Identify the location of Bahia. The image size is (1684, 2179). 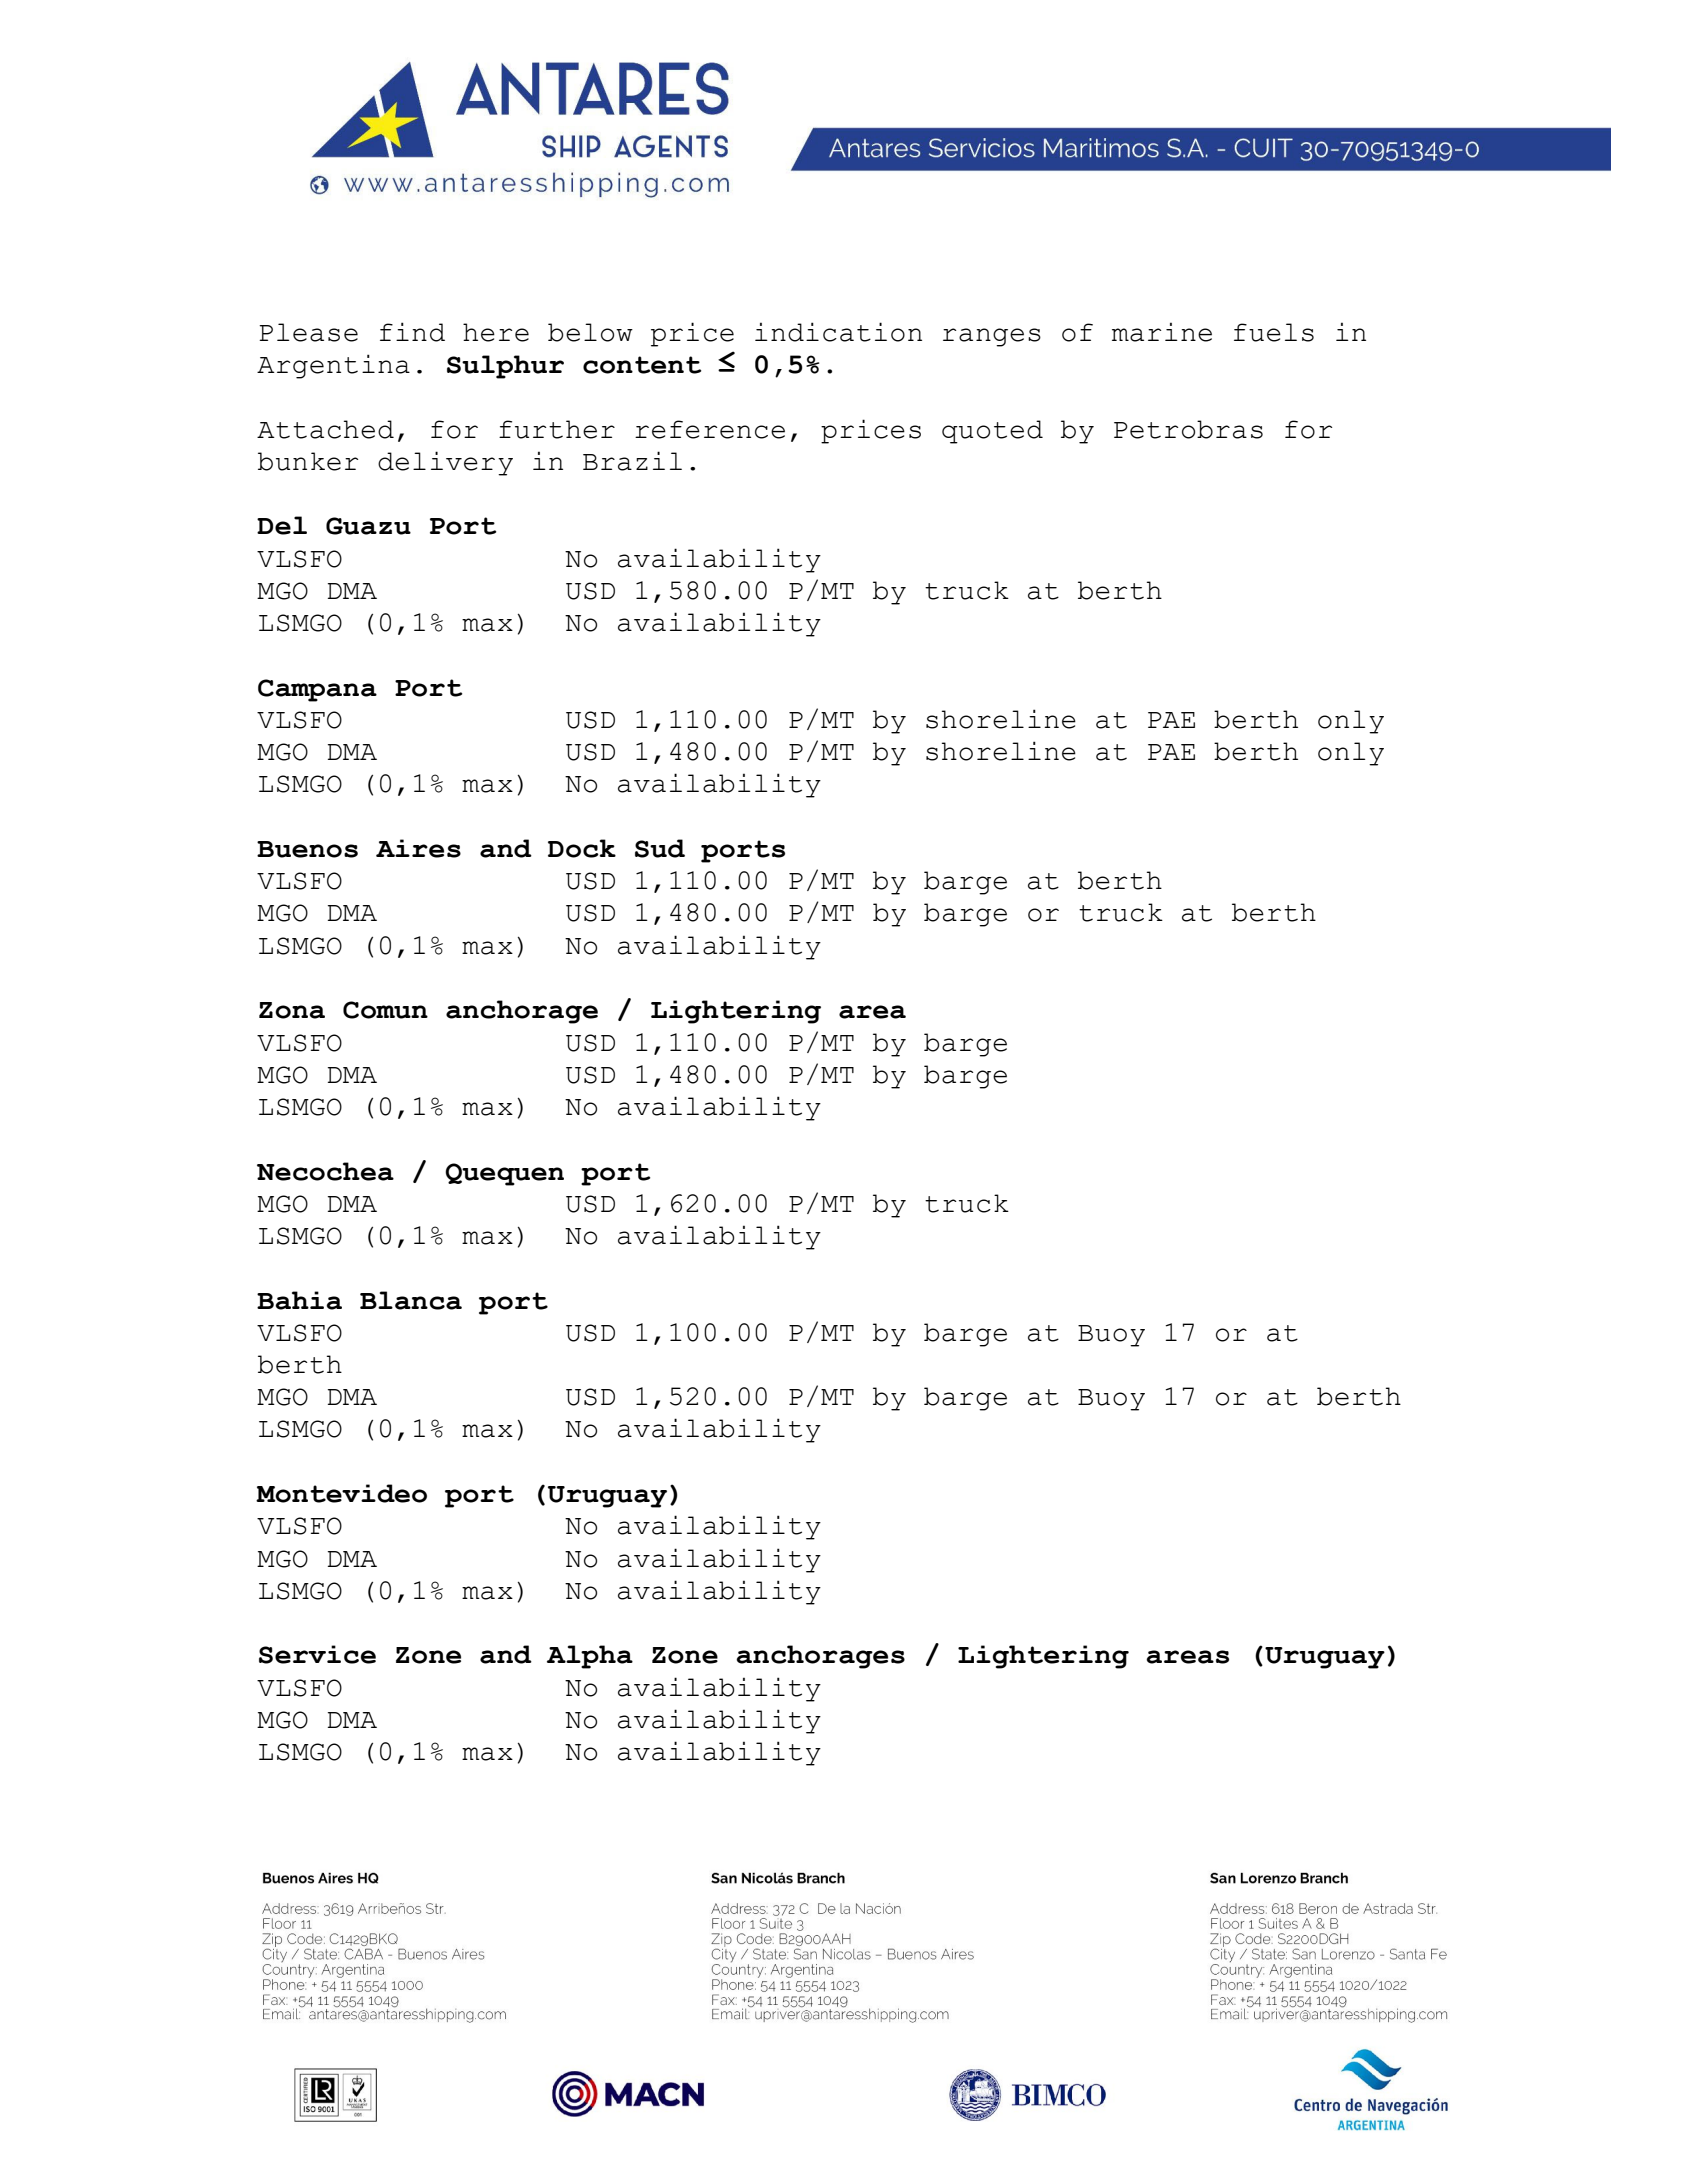
(299, 1300).
